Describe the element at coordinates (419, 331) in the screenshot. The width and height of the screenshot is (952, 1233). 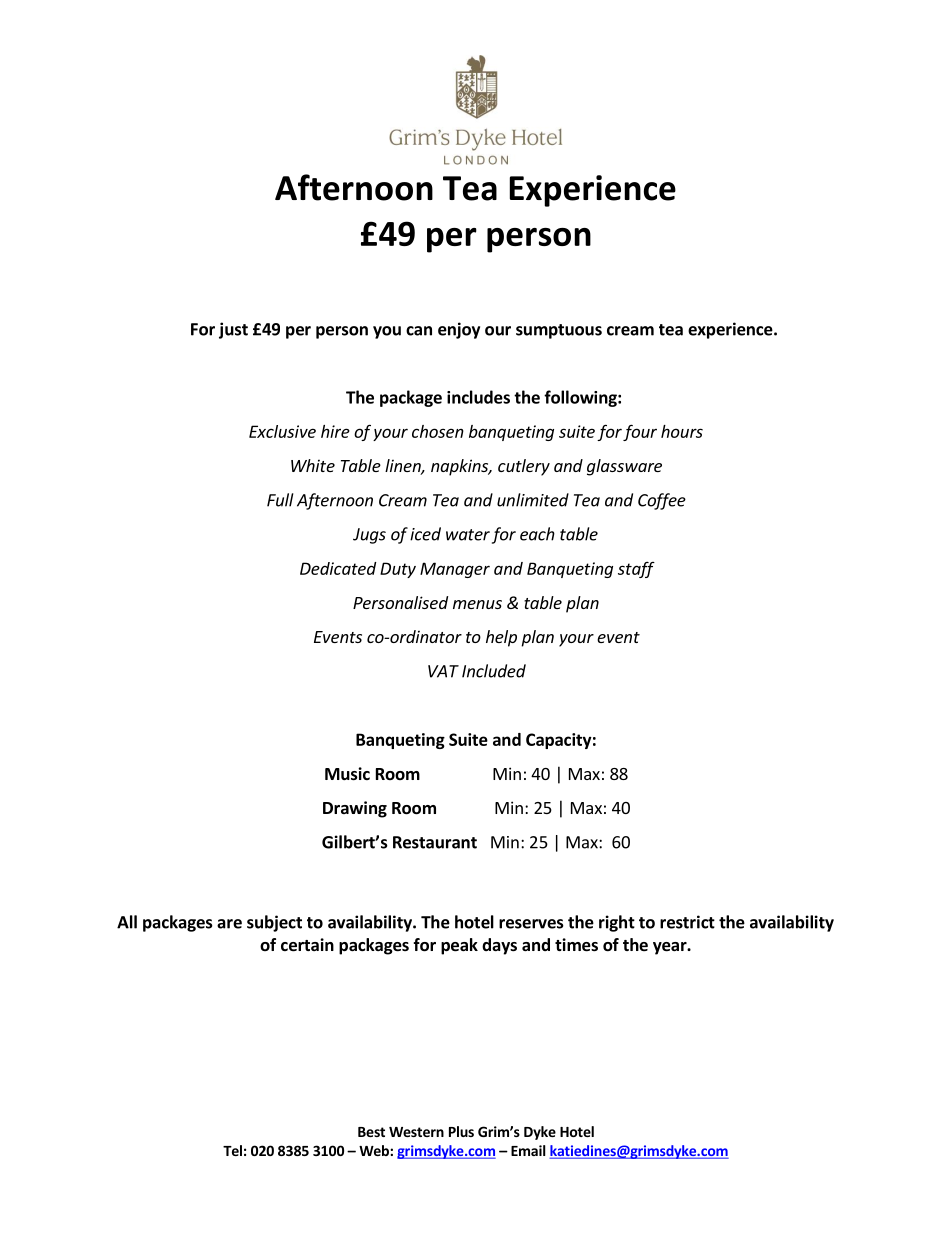
I see `can` at that location.
